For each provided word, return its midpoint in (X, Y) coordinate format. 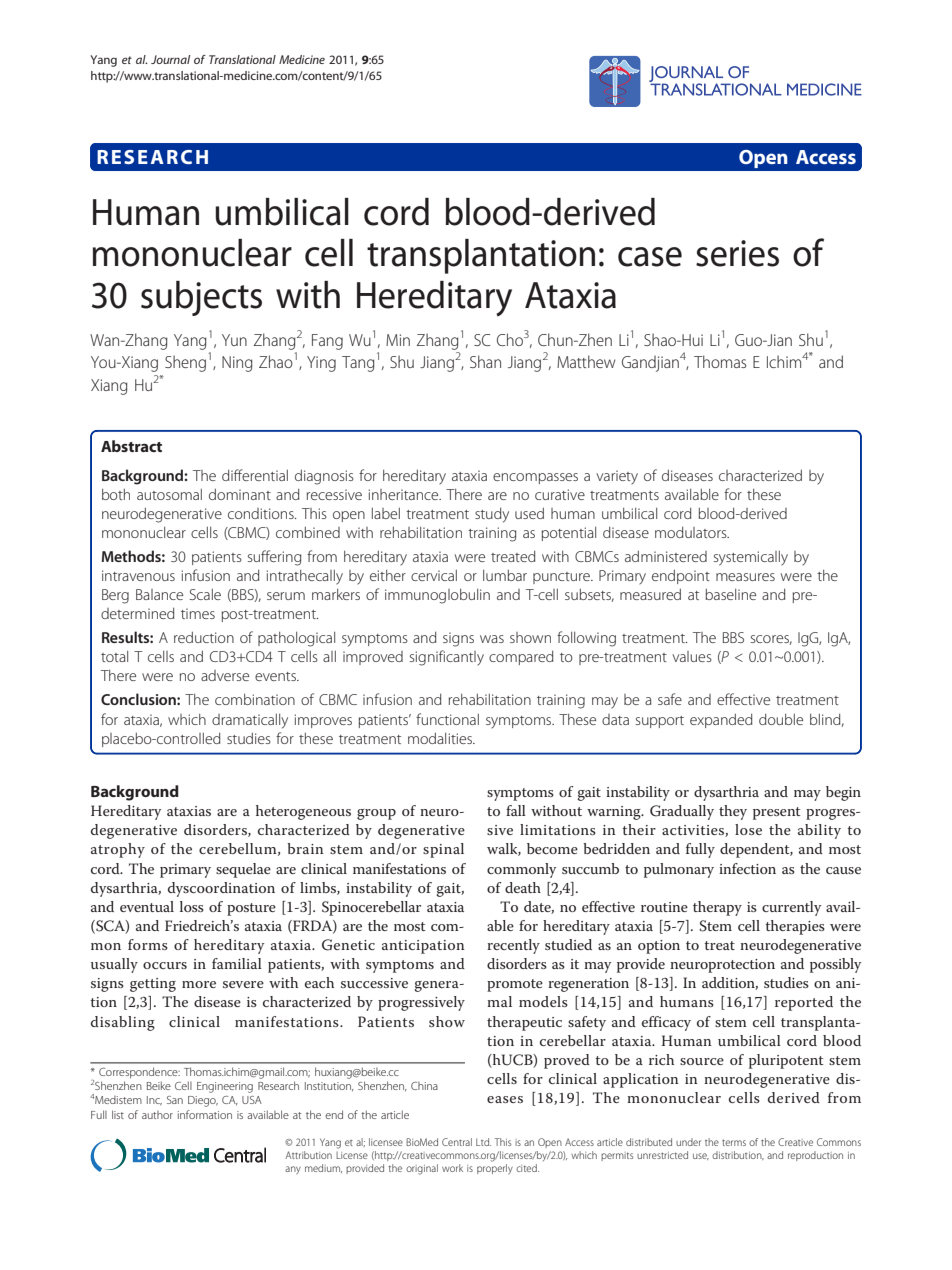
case (650, 257)
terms (734, 1143)
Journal (170, 59)
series (737, 253)
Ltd (483, 1142)
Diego (203, 1101)
